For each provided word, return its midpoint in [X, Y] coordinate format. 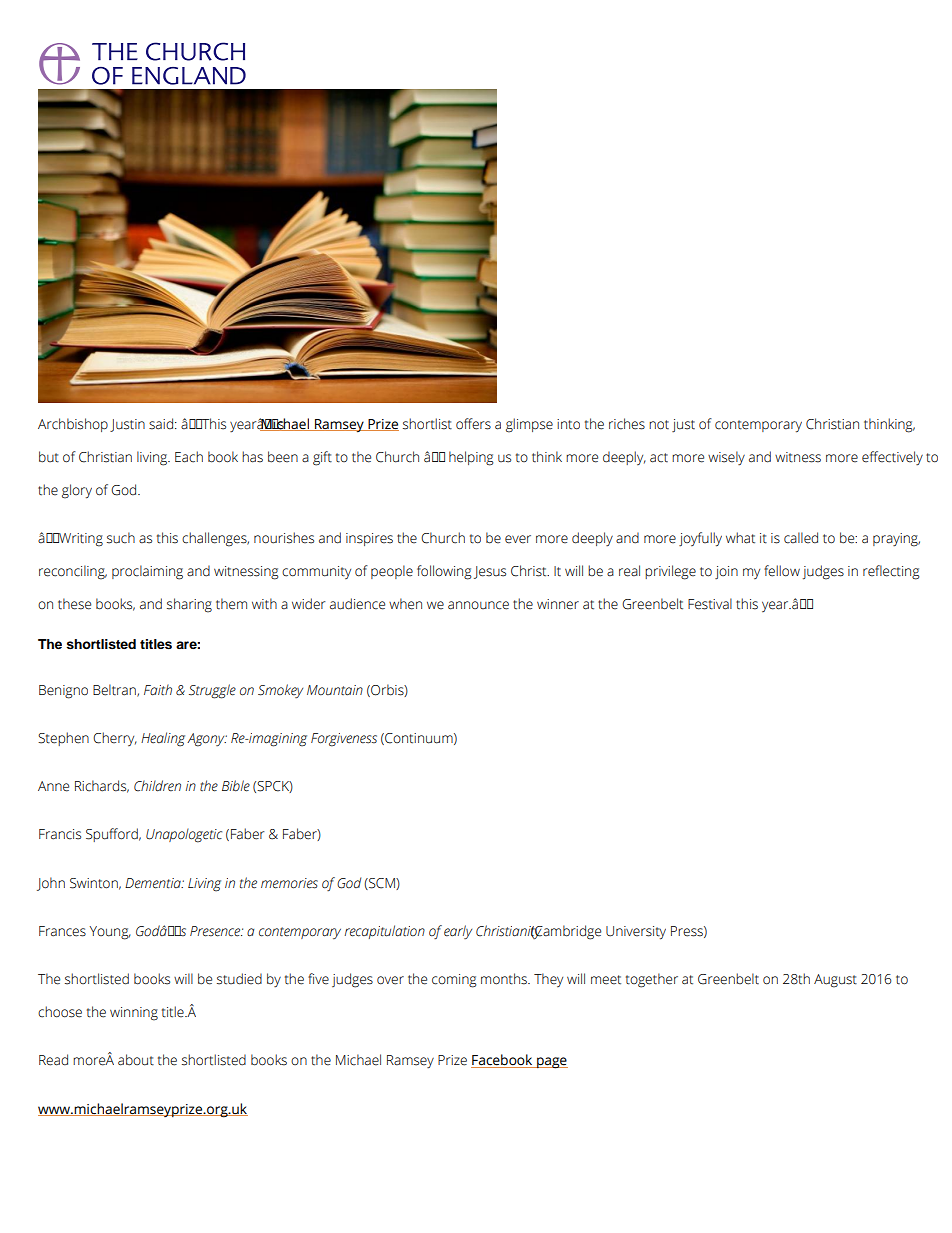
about [136, 1060]
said [161, 424]
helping [471, 458]
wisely [726, 458]
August [835, 981]
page [551, 1063]
